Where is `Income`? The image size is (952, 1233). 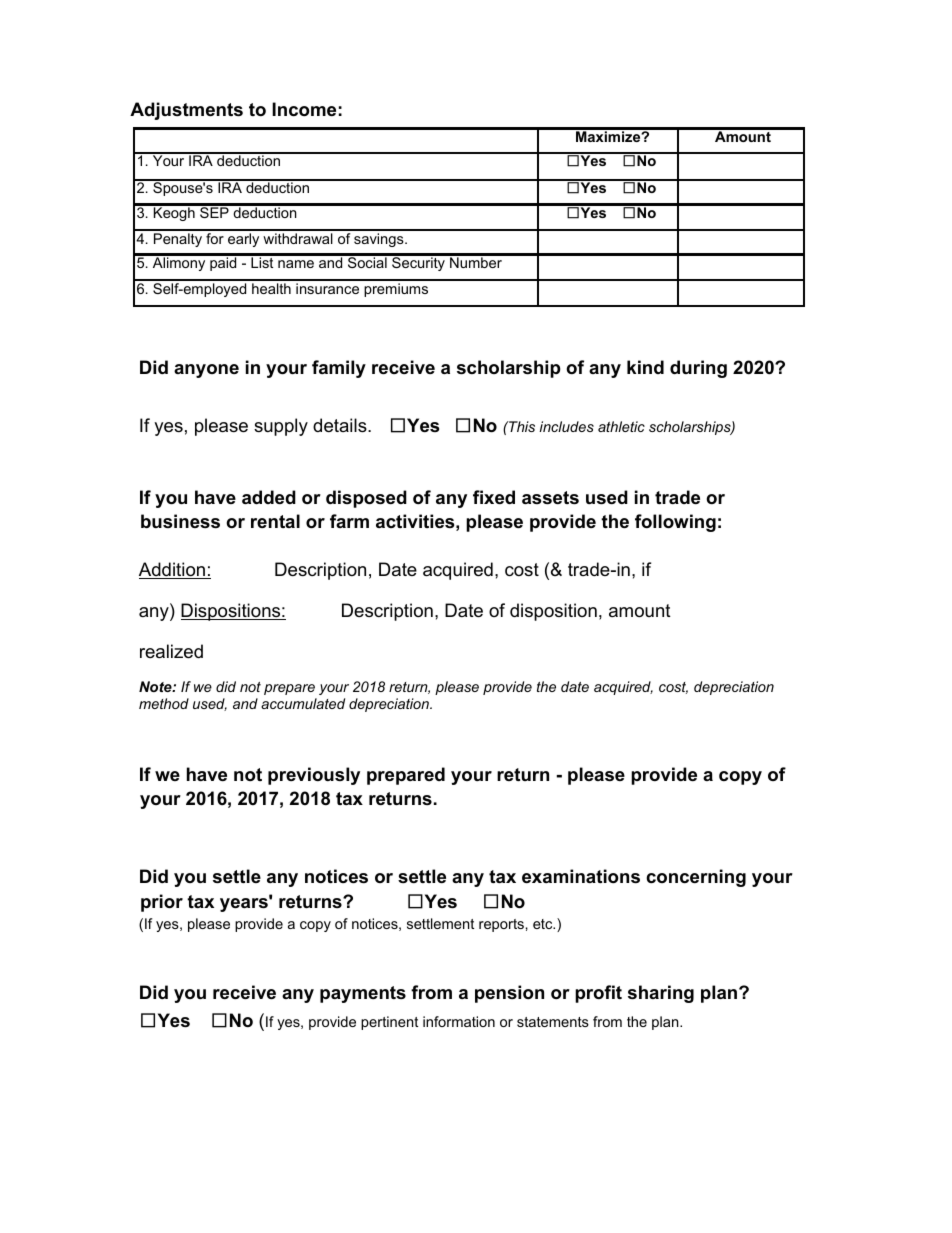 Income is located at coordinates (304, 109).
